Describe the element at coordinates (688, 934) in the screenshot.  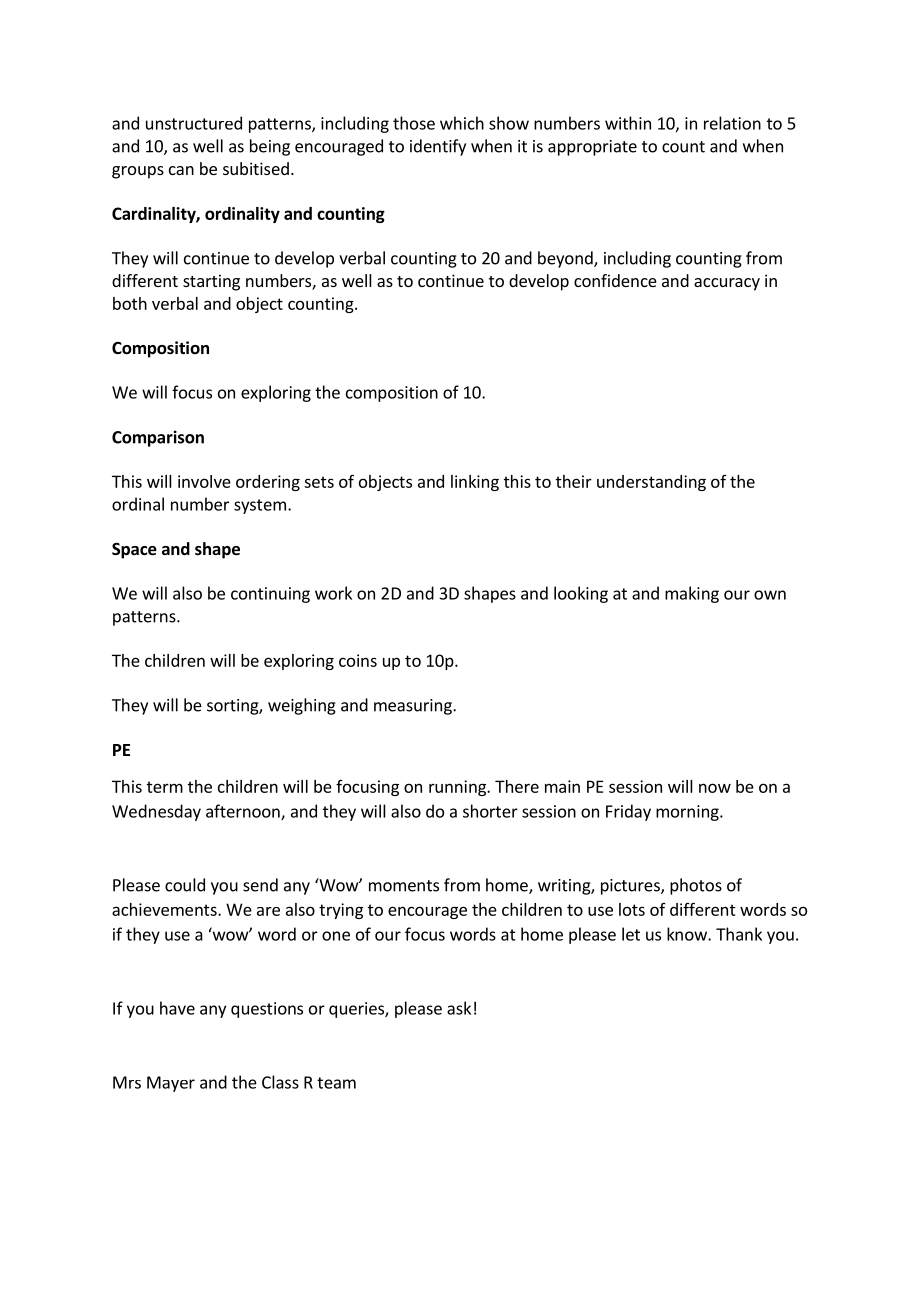
I see `know` at that location.
